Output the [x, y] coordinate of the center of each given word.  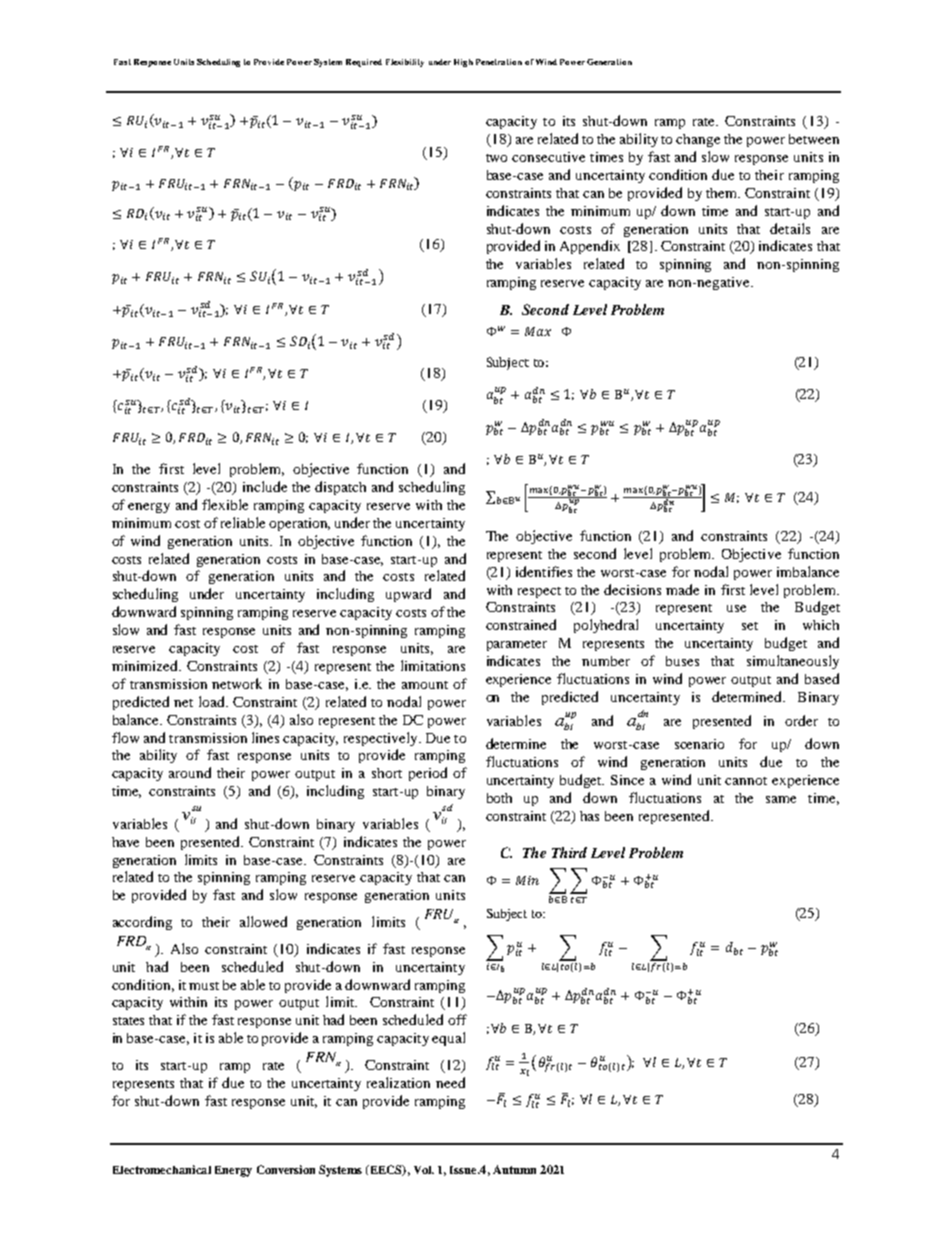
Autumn [514, 1169]
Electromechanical [162, 1169]
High [463, 63]
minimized [146, 665]
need [450, 1082]
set [750, 626]
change [698, 140]
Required [364, 63]
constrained [521, 624]
